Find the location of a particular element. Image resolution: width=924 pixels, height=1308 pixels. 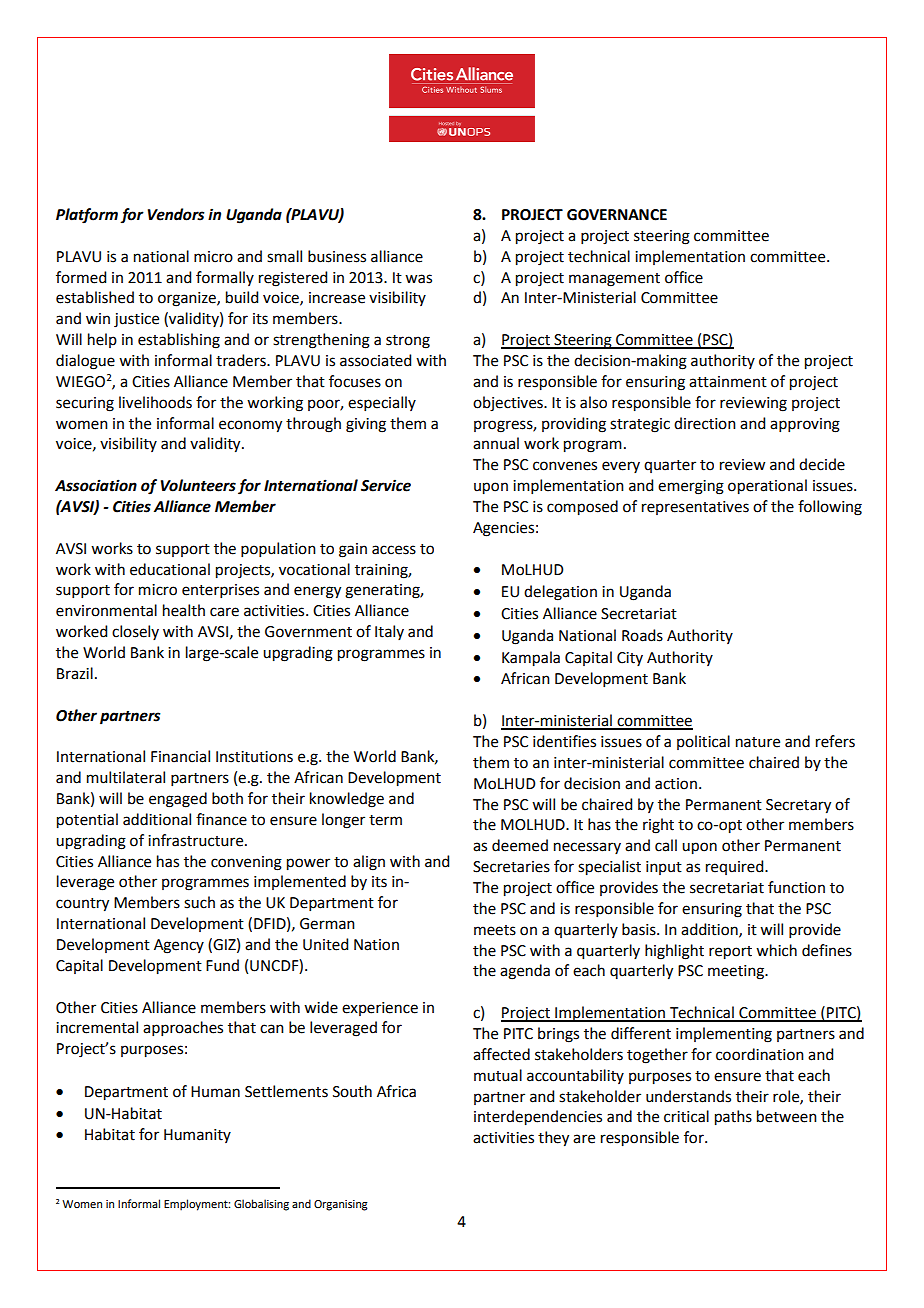

was is located at coordinates (418, 279).
